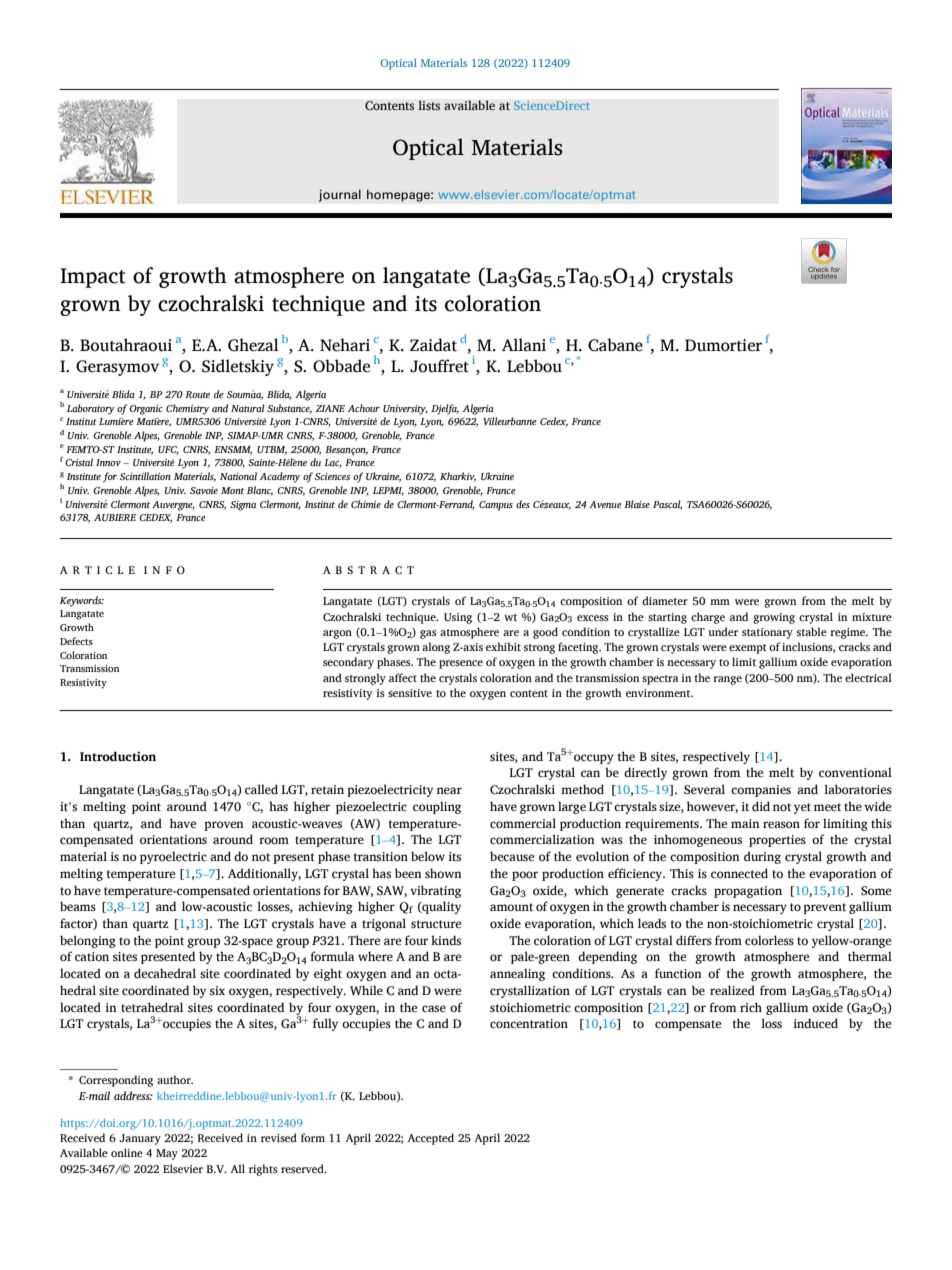 Image resolution: width=952 pixels, height=1270 pixels. Describe the element at coordinates (145, 476) in the page. I see `Scintillation` at that location.
